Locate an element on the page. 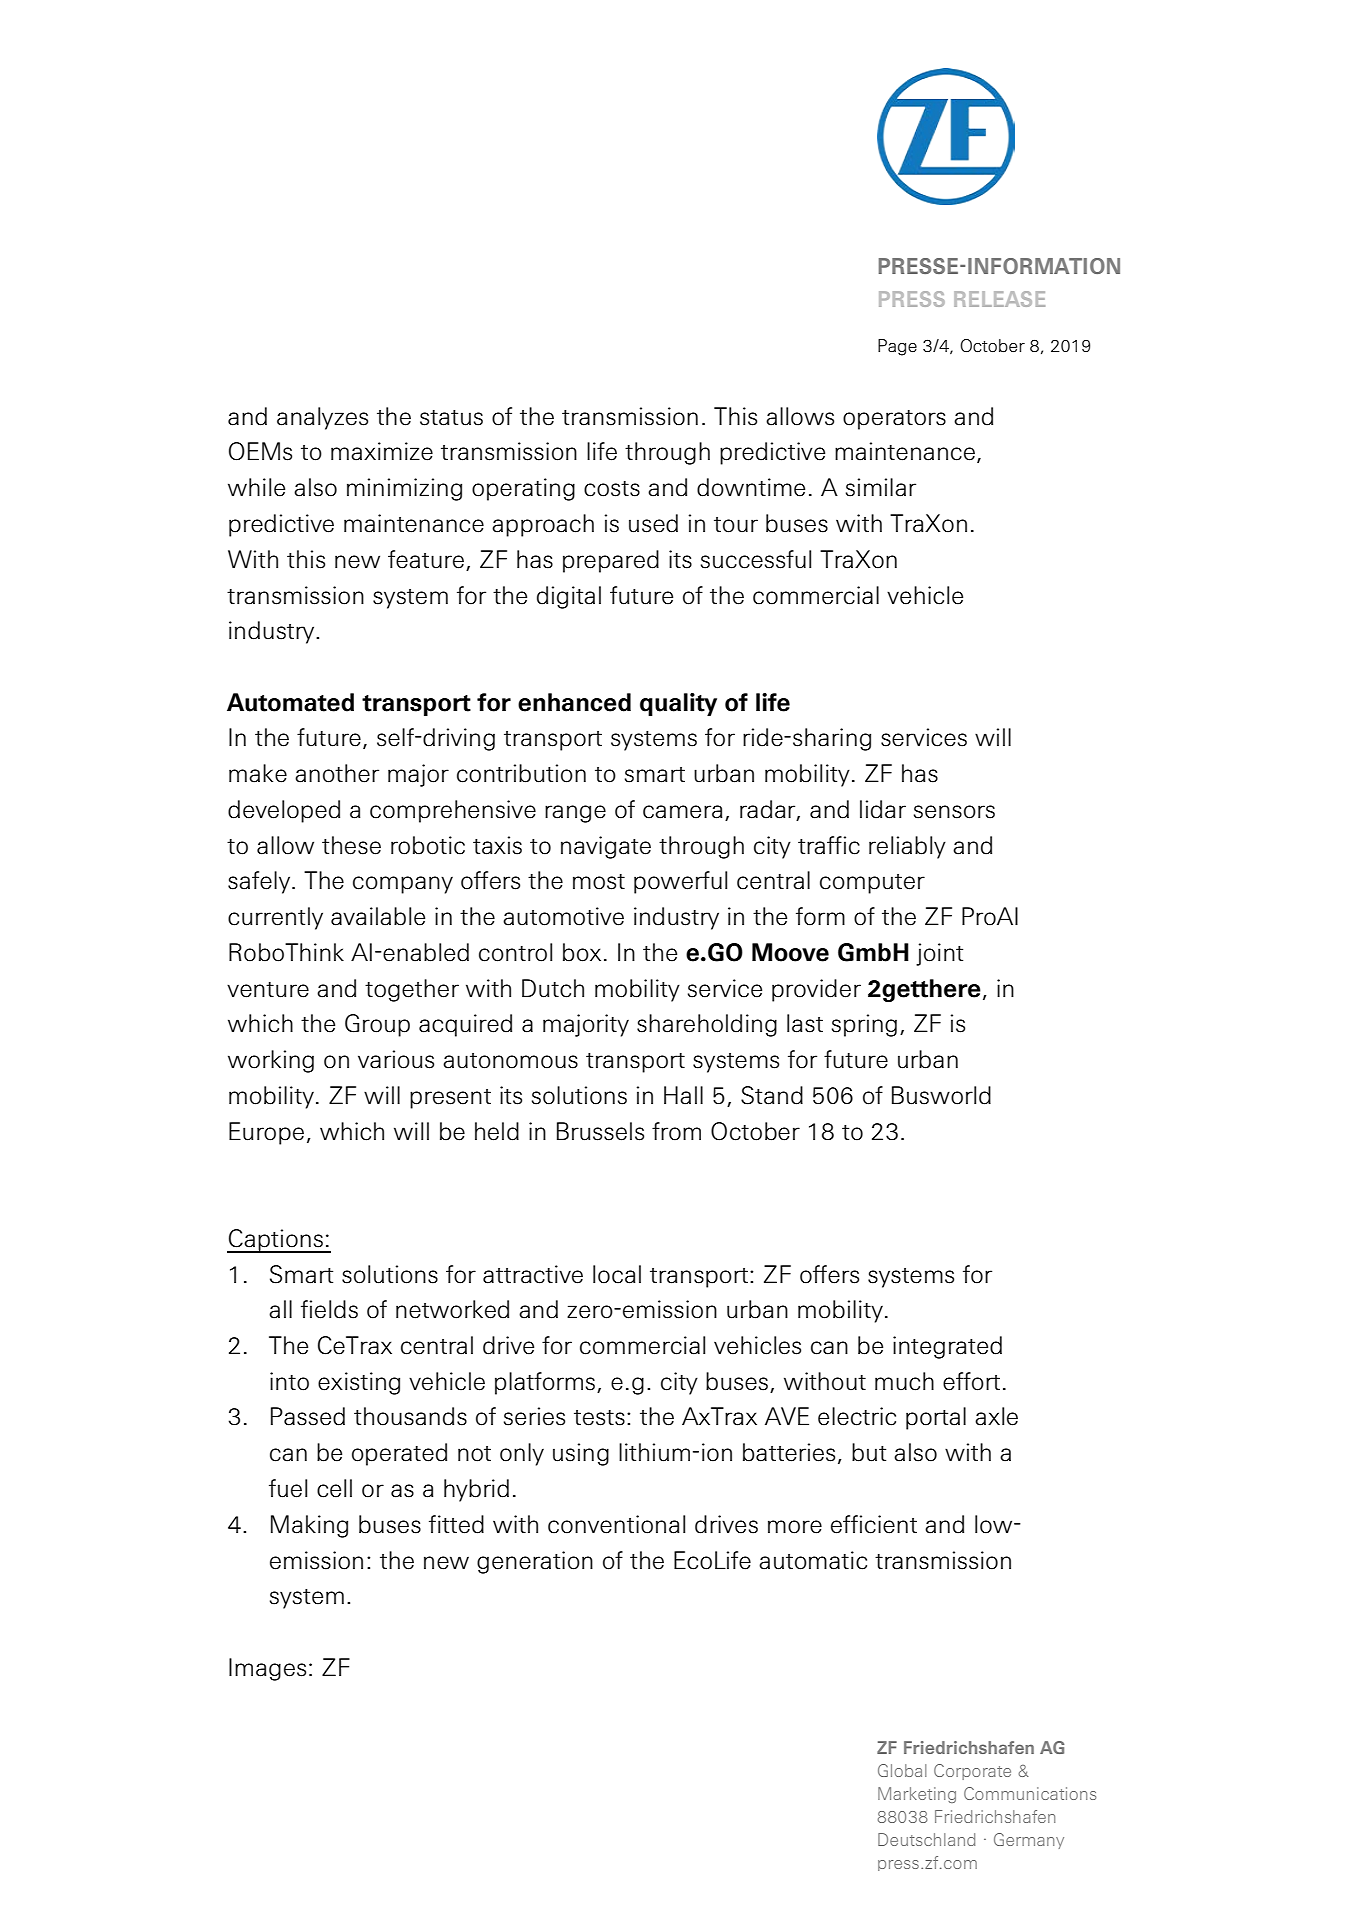  generation is located at coordinates (535, 1562).
